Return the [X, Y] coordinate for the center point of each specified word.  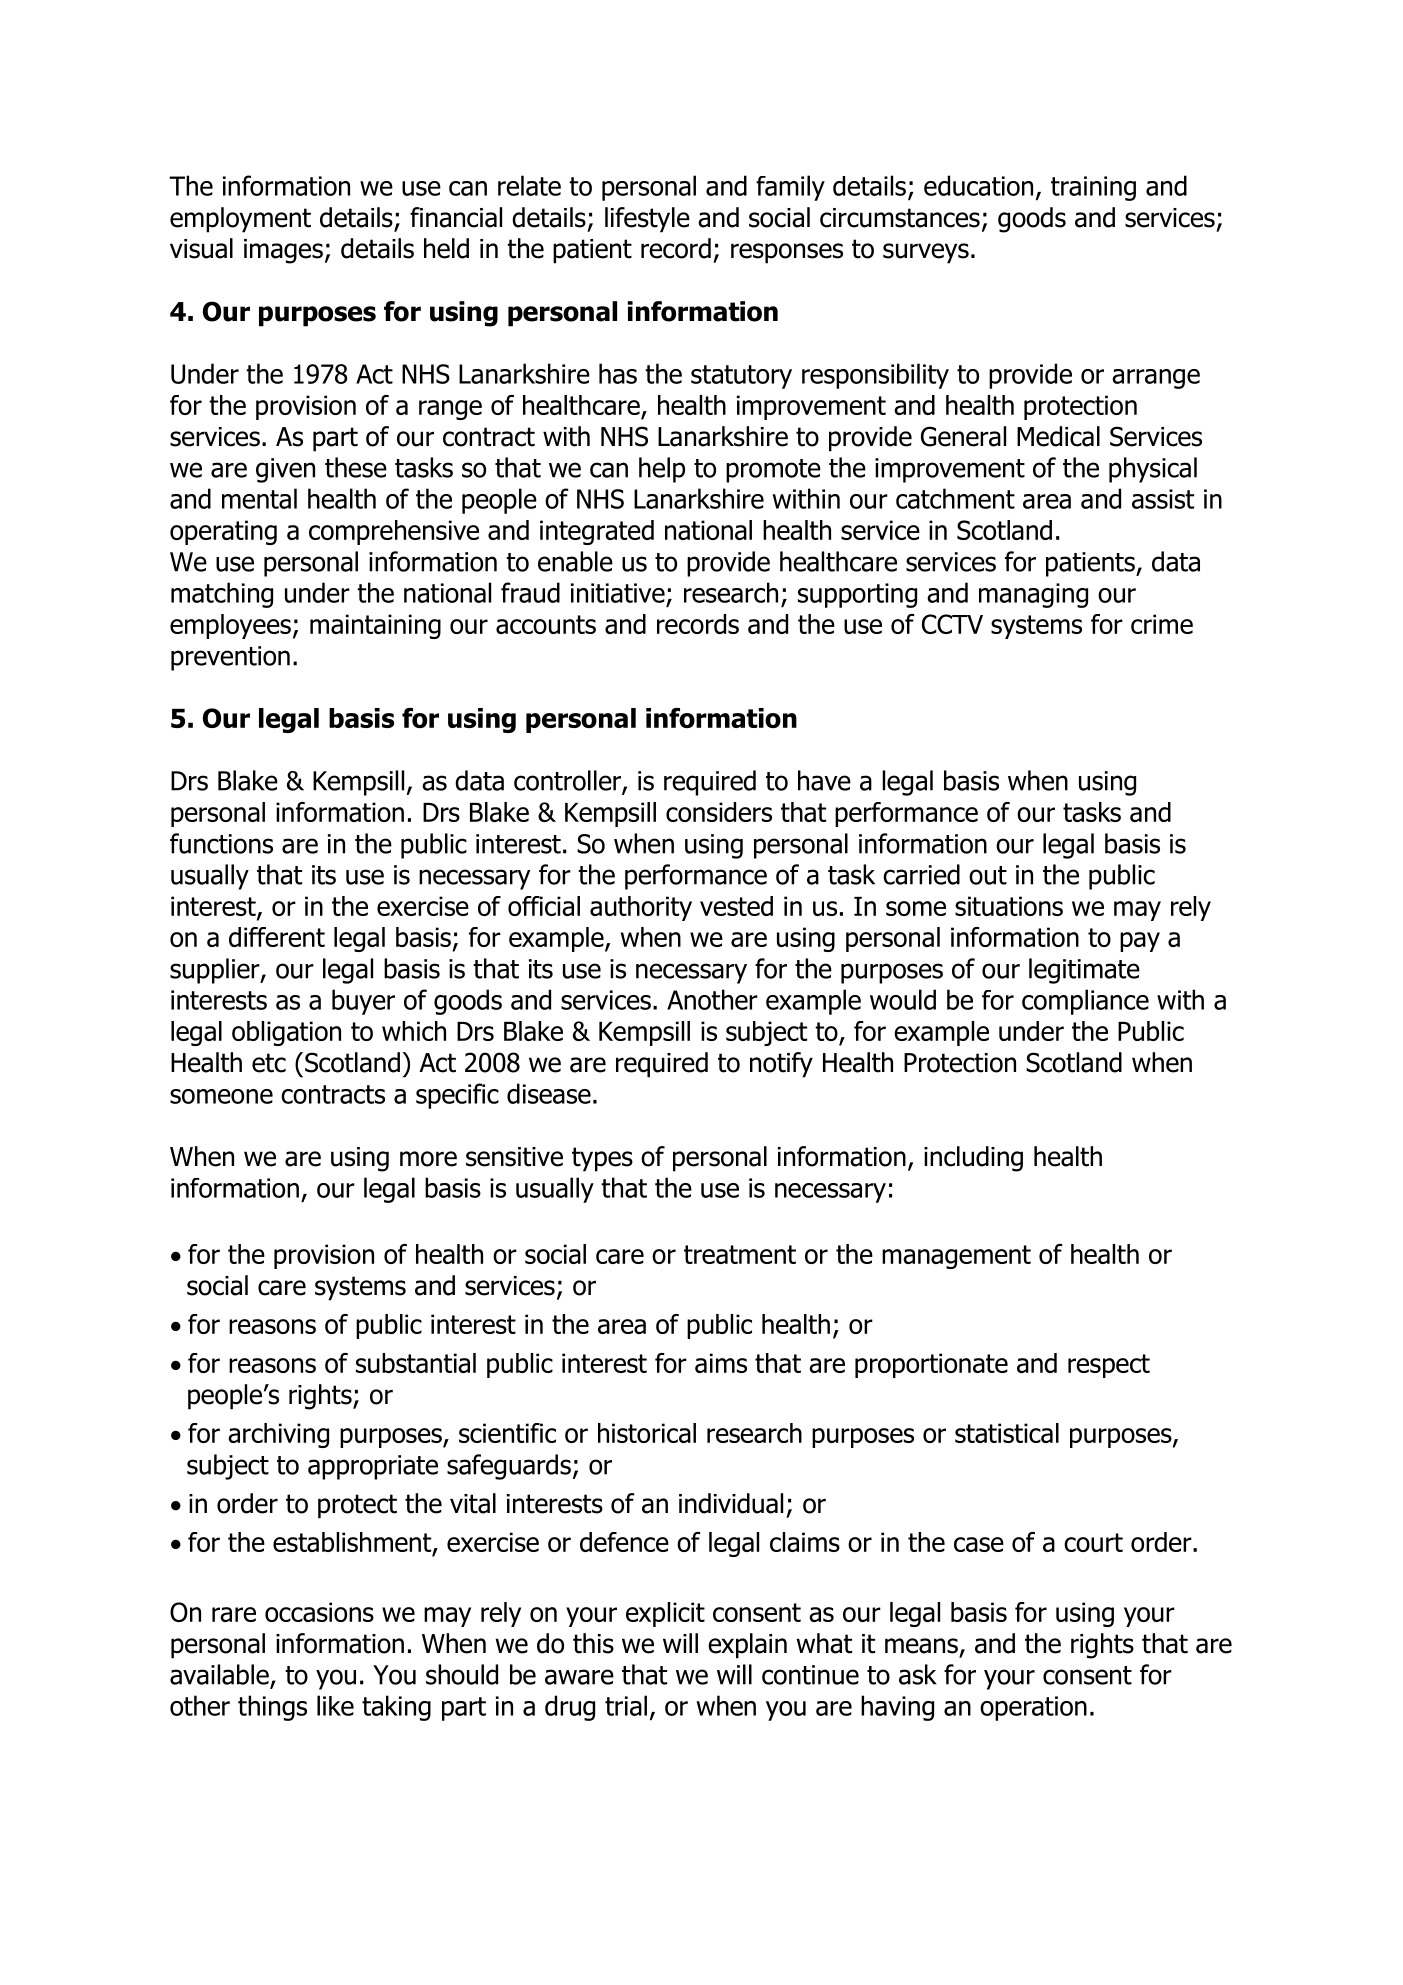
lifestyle [647, 220]
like [335, 1705]
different [277, 937]
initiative [618, 593]
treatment [740, 1254]
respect [1109, 1366]
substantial [416, 1363]
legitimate [1084, 971]
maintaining [375, 626]
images [283, 251]
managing [1033, 595]
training [1093, 188]
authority [641, 908]
